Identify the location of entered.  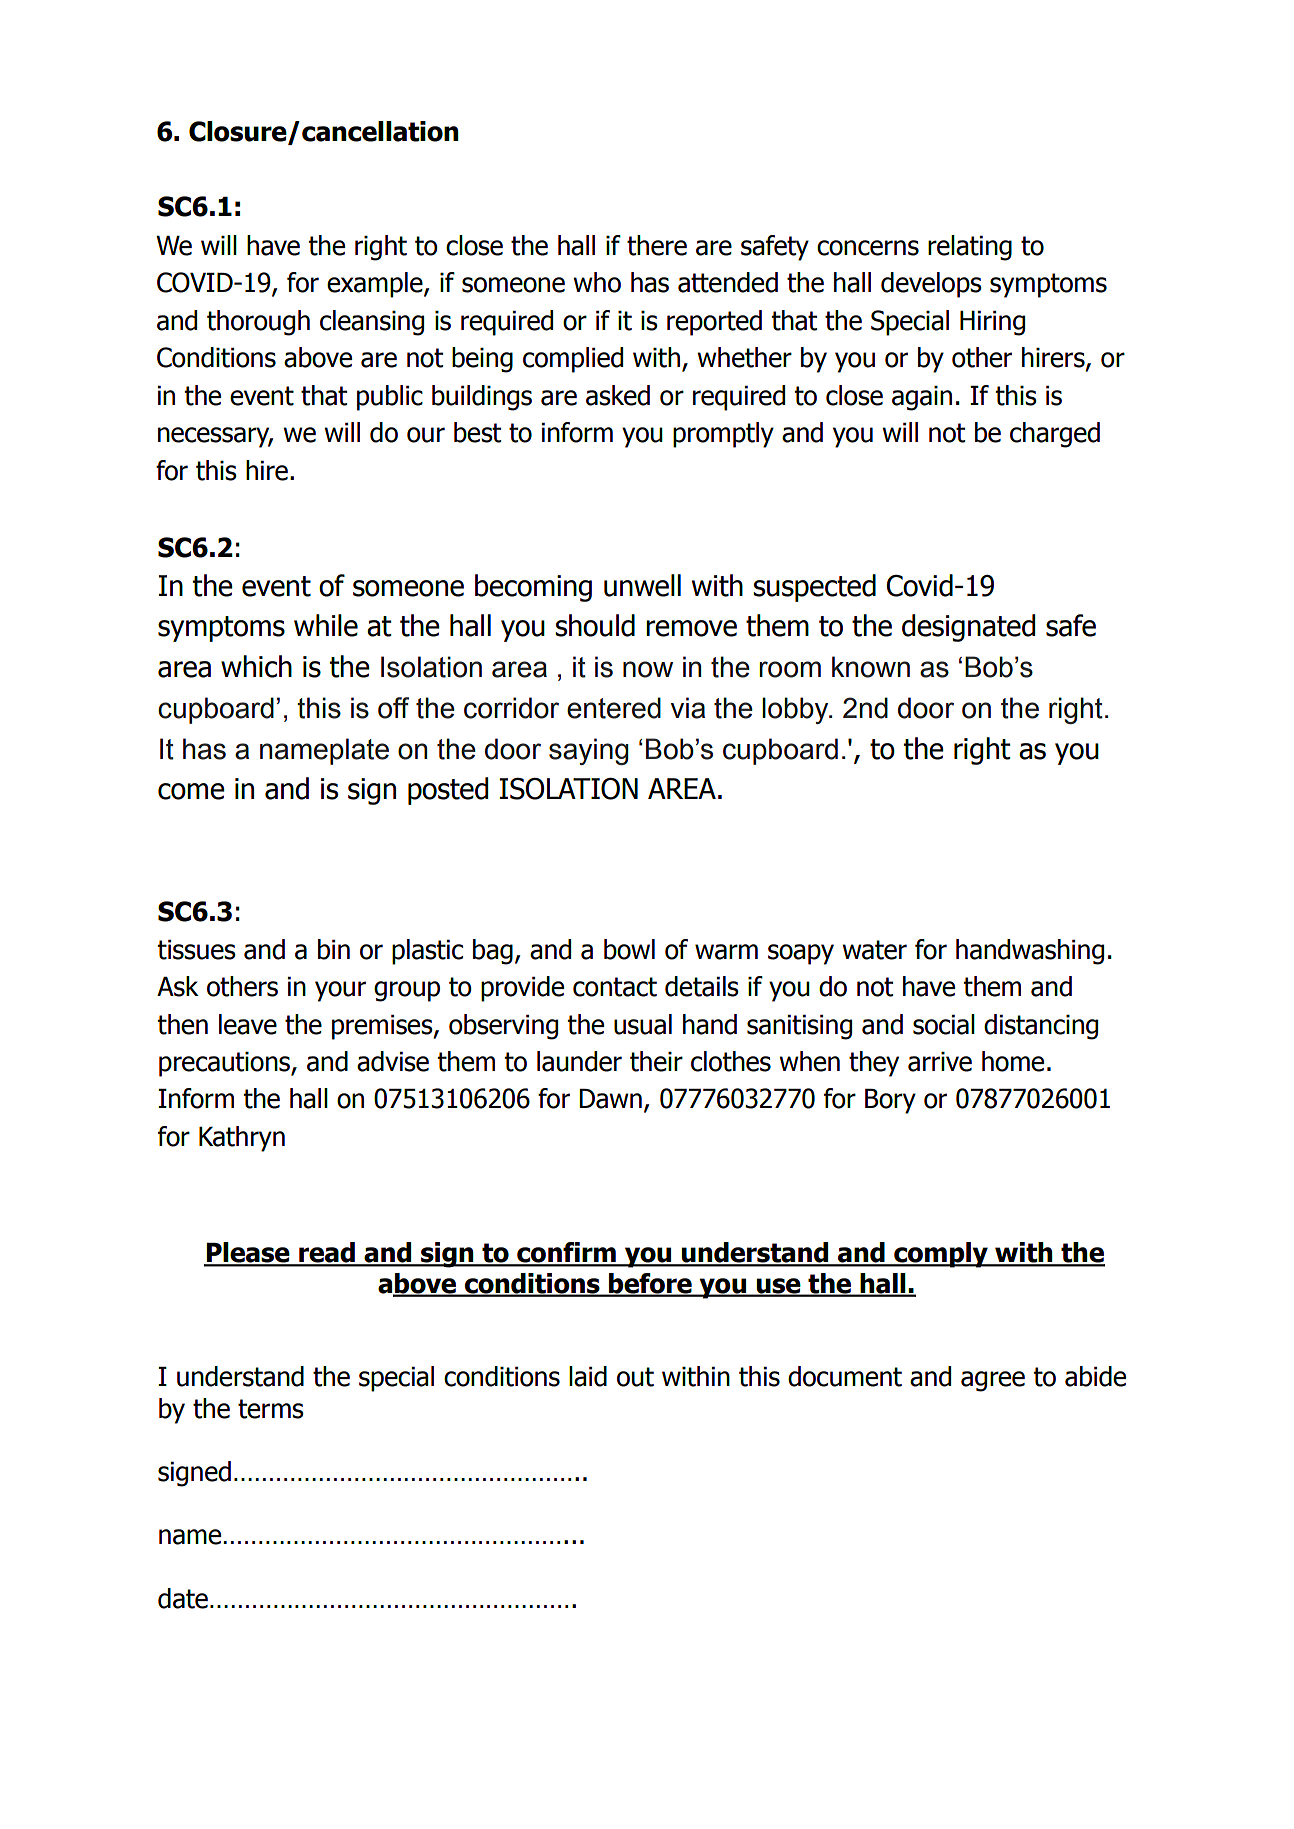
(614, 708).
